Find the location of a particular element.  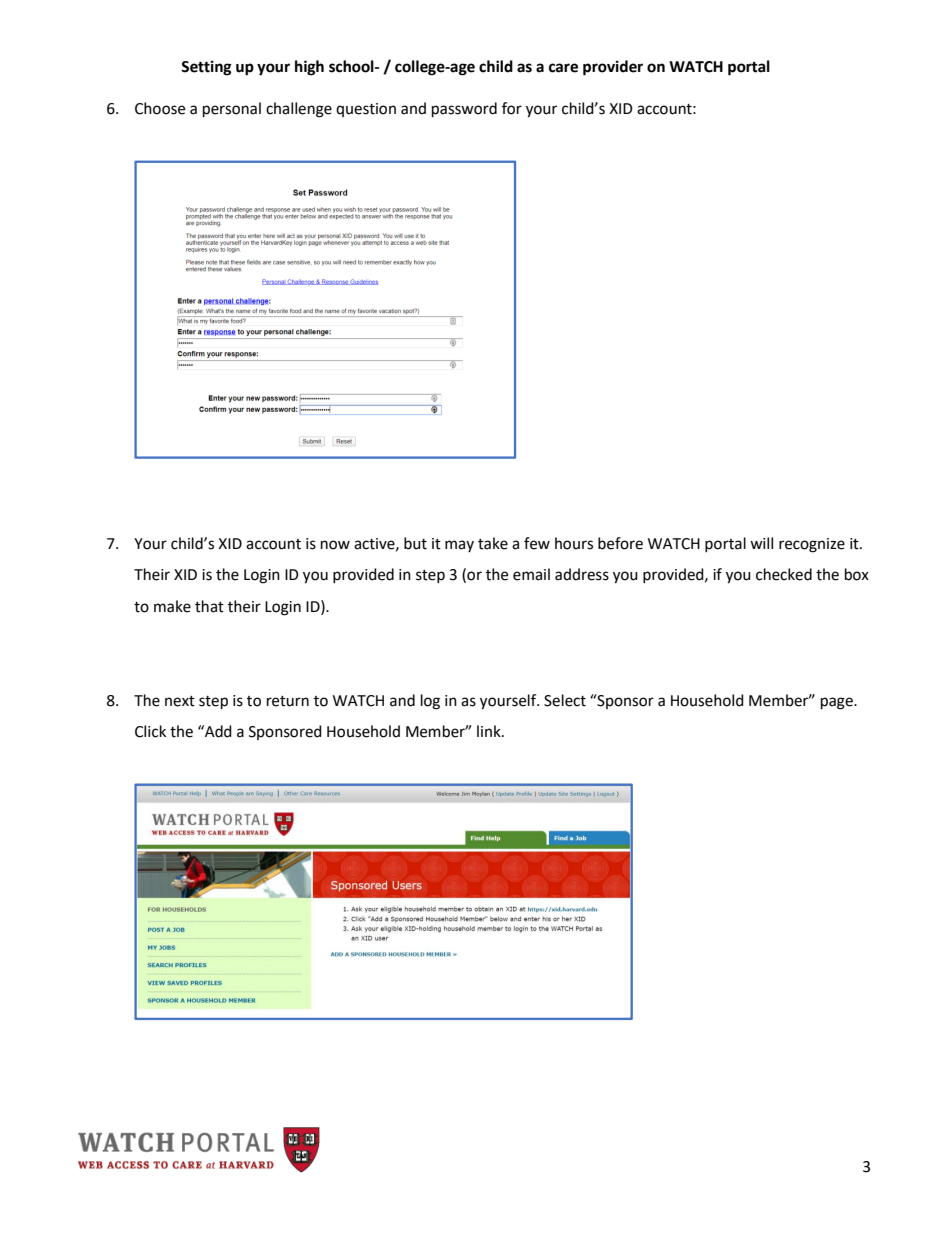

now is located at coordinates (335, 545).
